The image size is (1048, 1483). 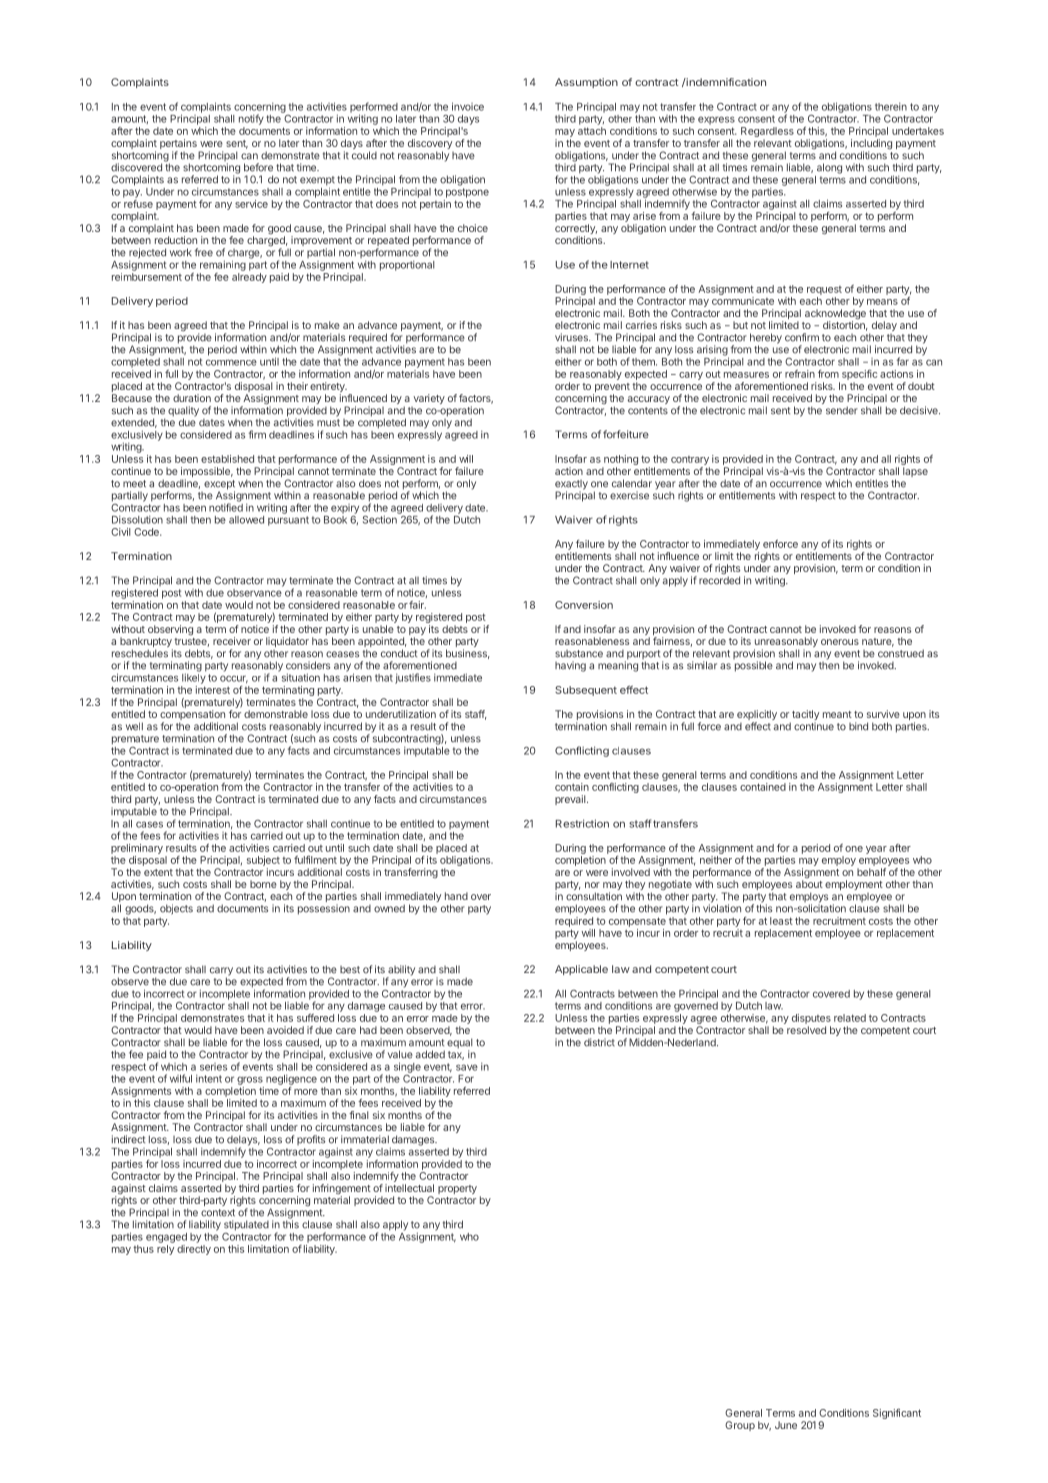 I want to click on Group, so click(x=740, y=1426).
